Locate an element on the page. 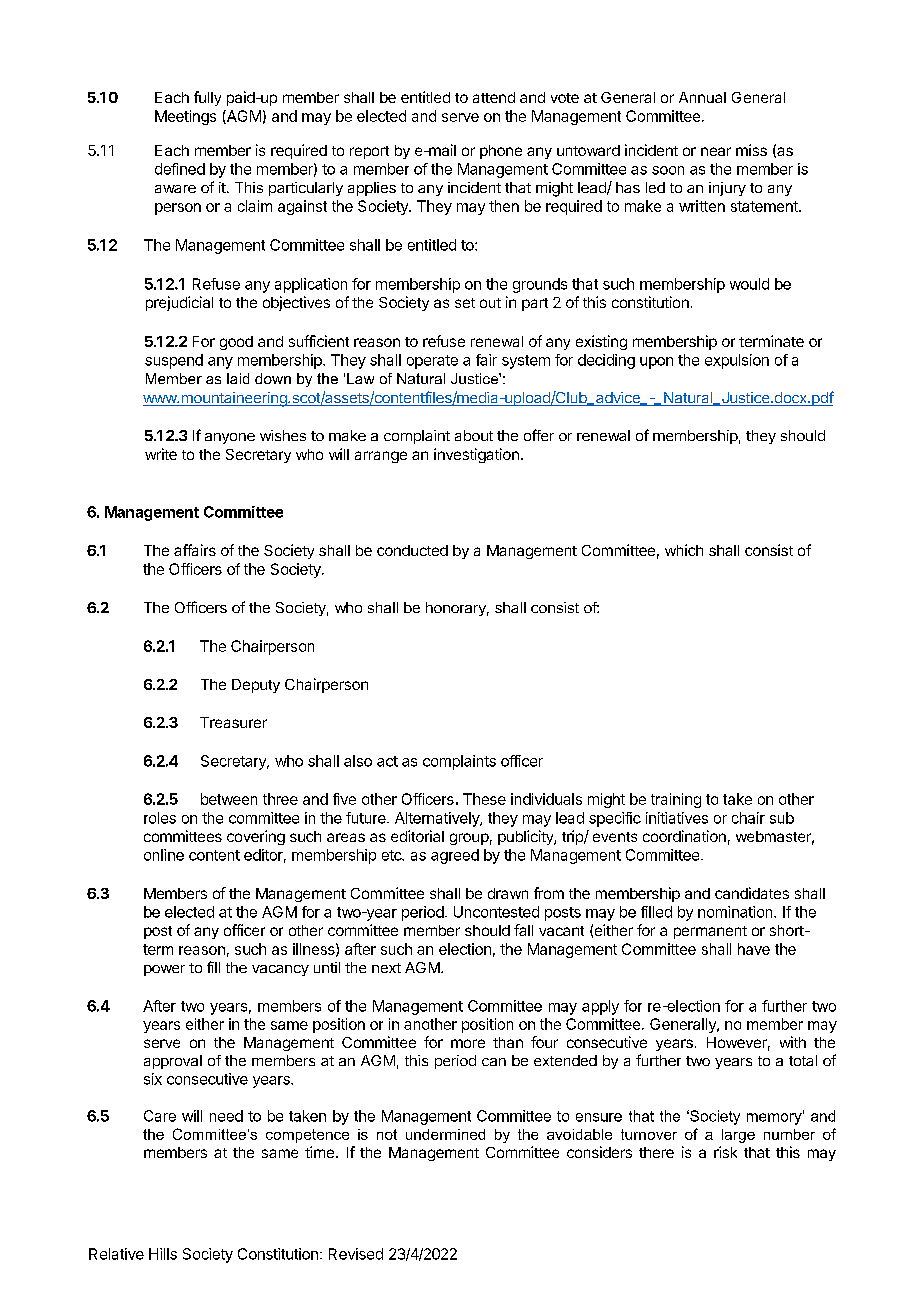  Hills is located at coordinates (163, 1254).
